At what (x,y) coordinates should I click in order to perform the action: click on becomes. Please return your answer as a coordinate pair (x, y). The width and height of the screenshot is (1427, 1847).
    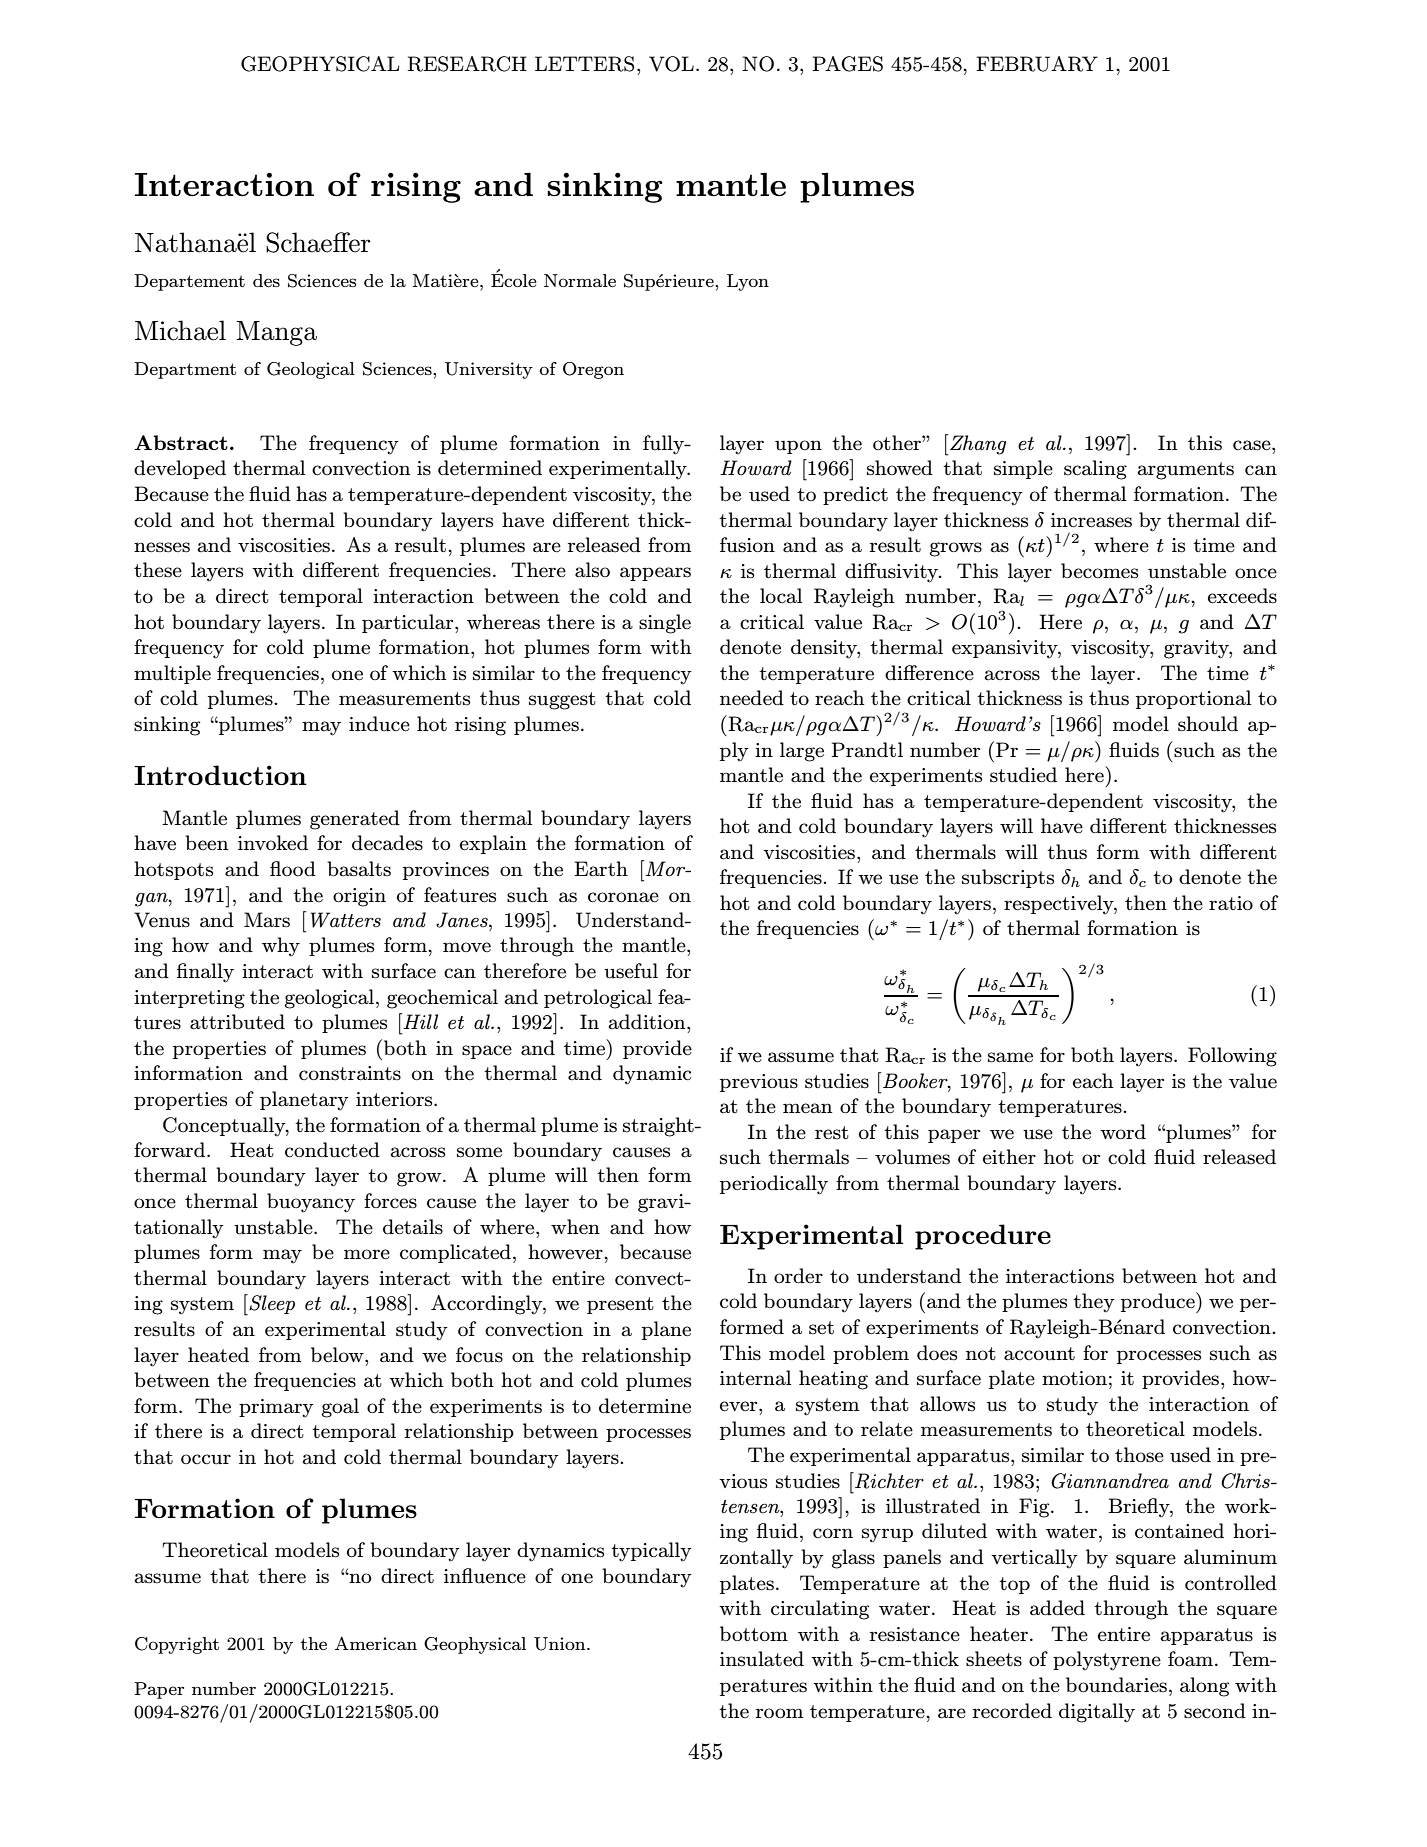
    Looking at the image, I should click on (1099, 571).
